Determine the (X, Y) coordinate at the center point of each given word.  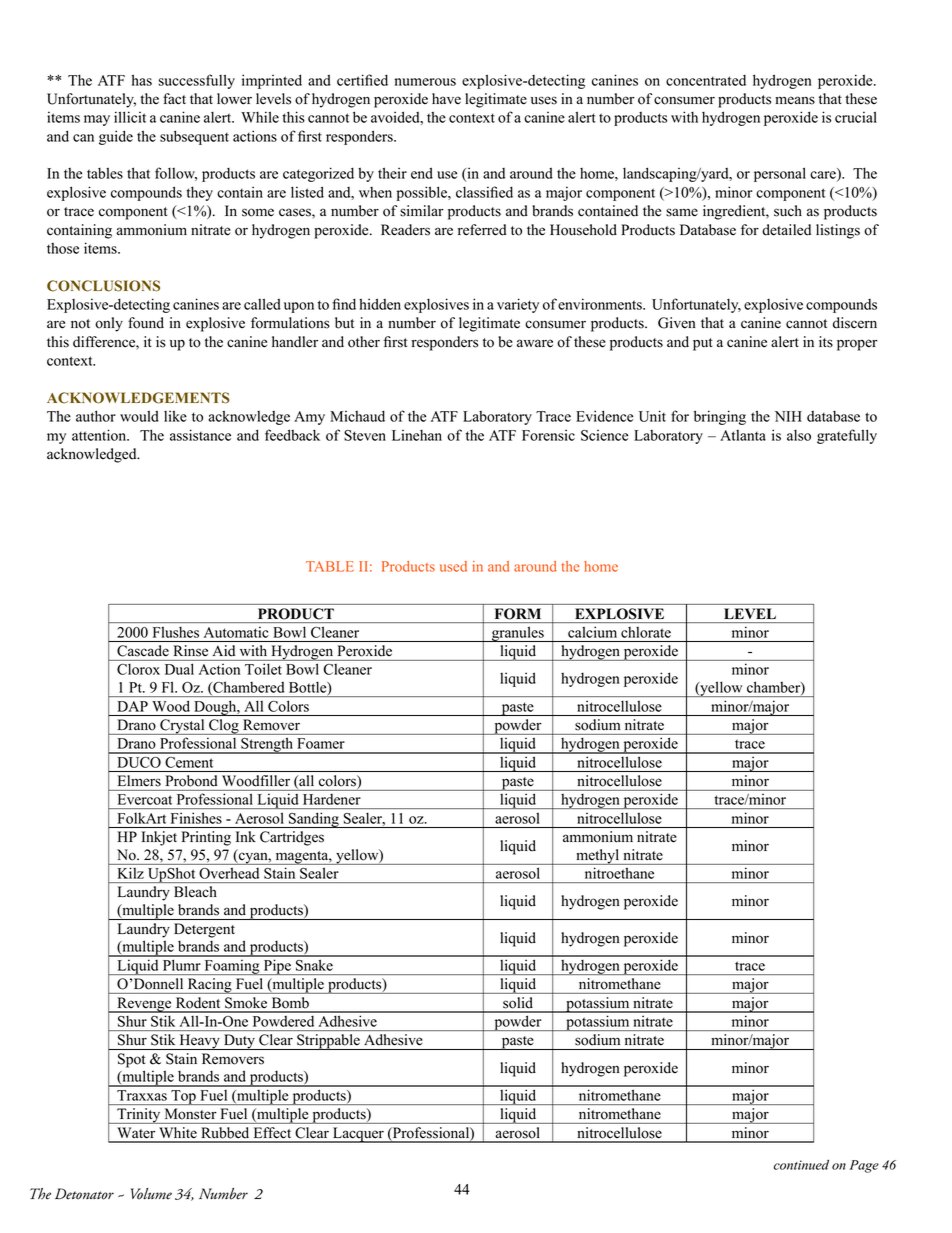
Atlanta (743, 435)
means (795, 100)
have (446, 99)
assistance (200, 435)
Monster (190, 1113)
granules (518, 634)
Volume (151, 1194)
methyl (598, 857)
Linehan (417, 435)
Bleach (195, 891)
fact (174, 99)
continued (801, 1165)
